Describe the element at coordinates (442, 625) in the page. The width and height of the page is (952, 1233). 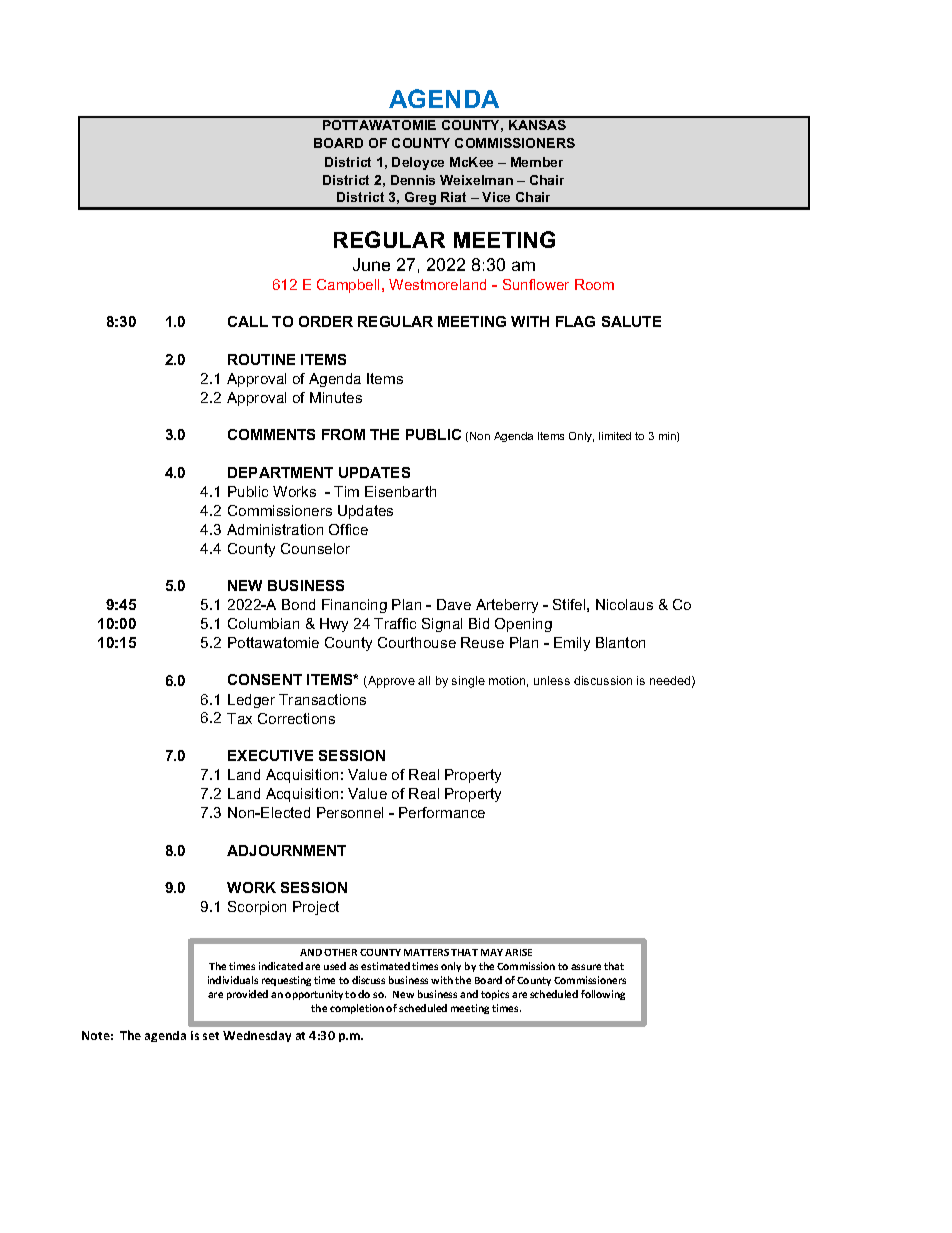
I see `Signal` at that location.
